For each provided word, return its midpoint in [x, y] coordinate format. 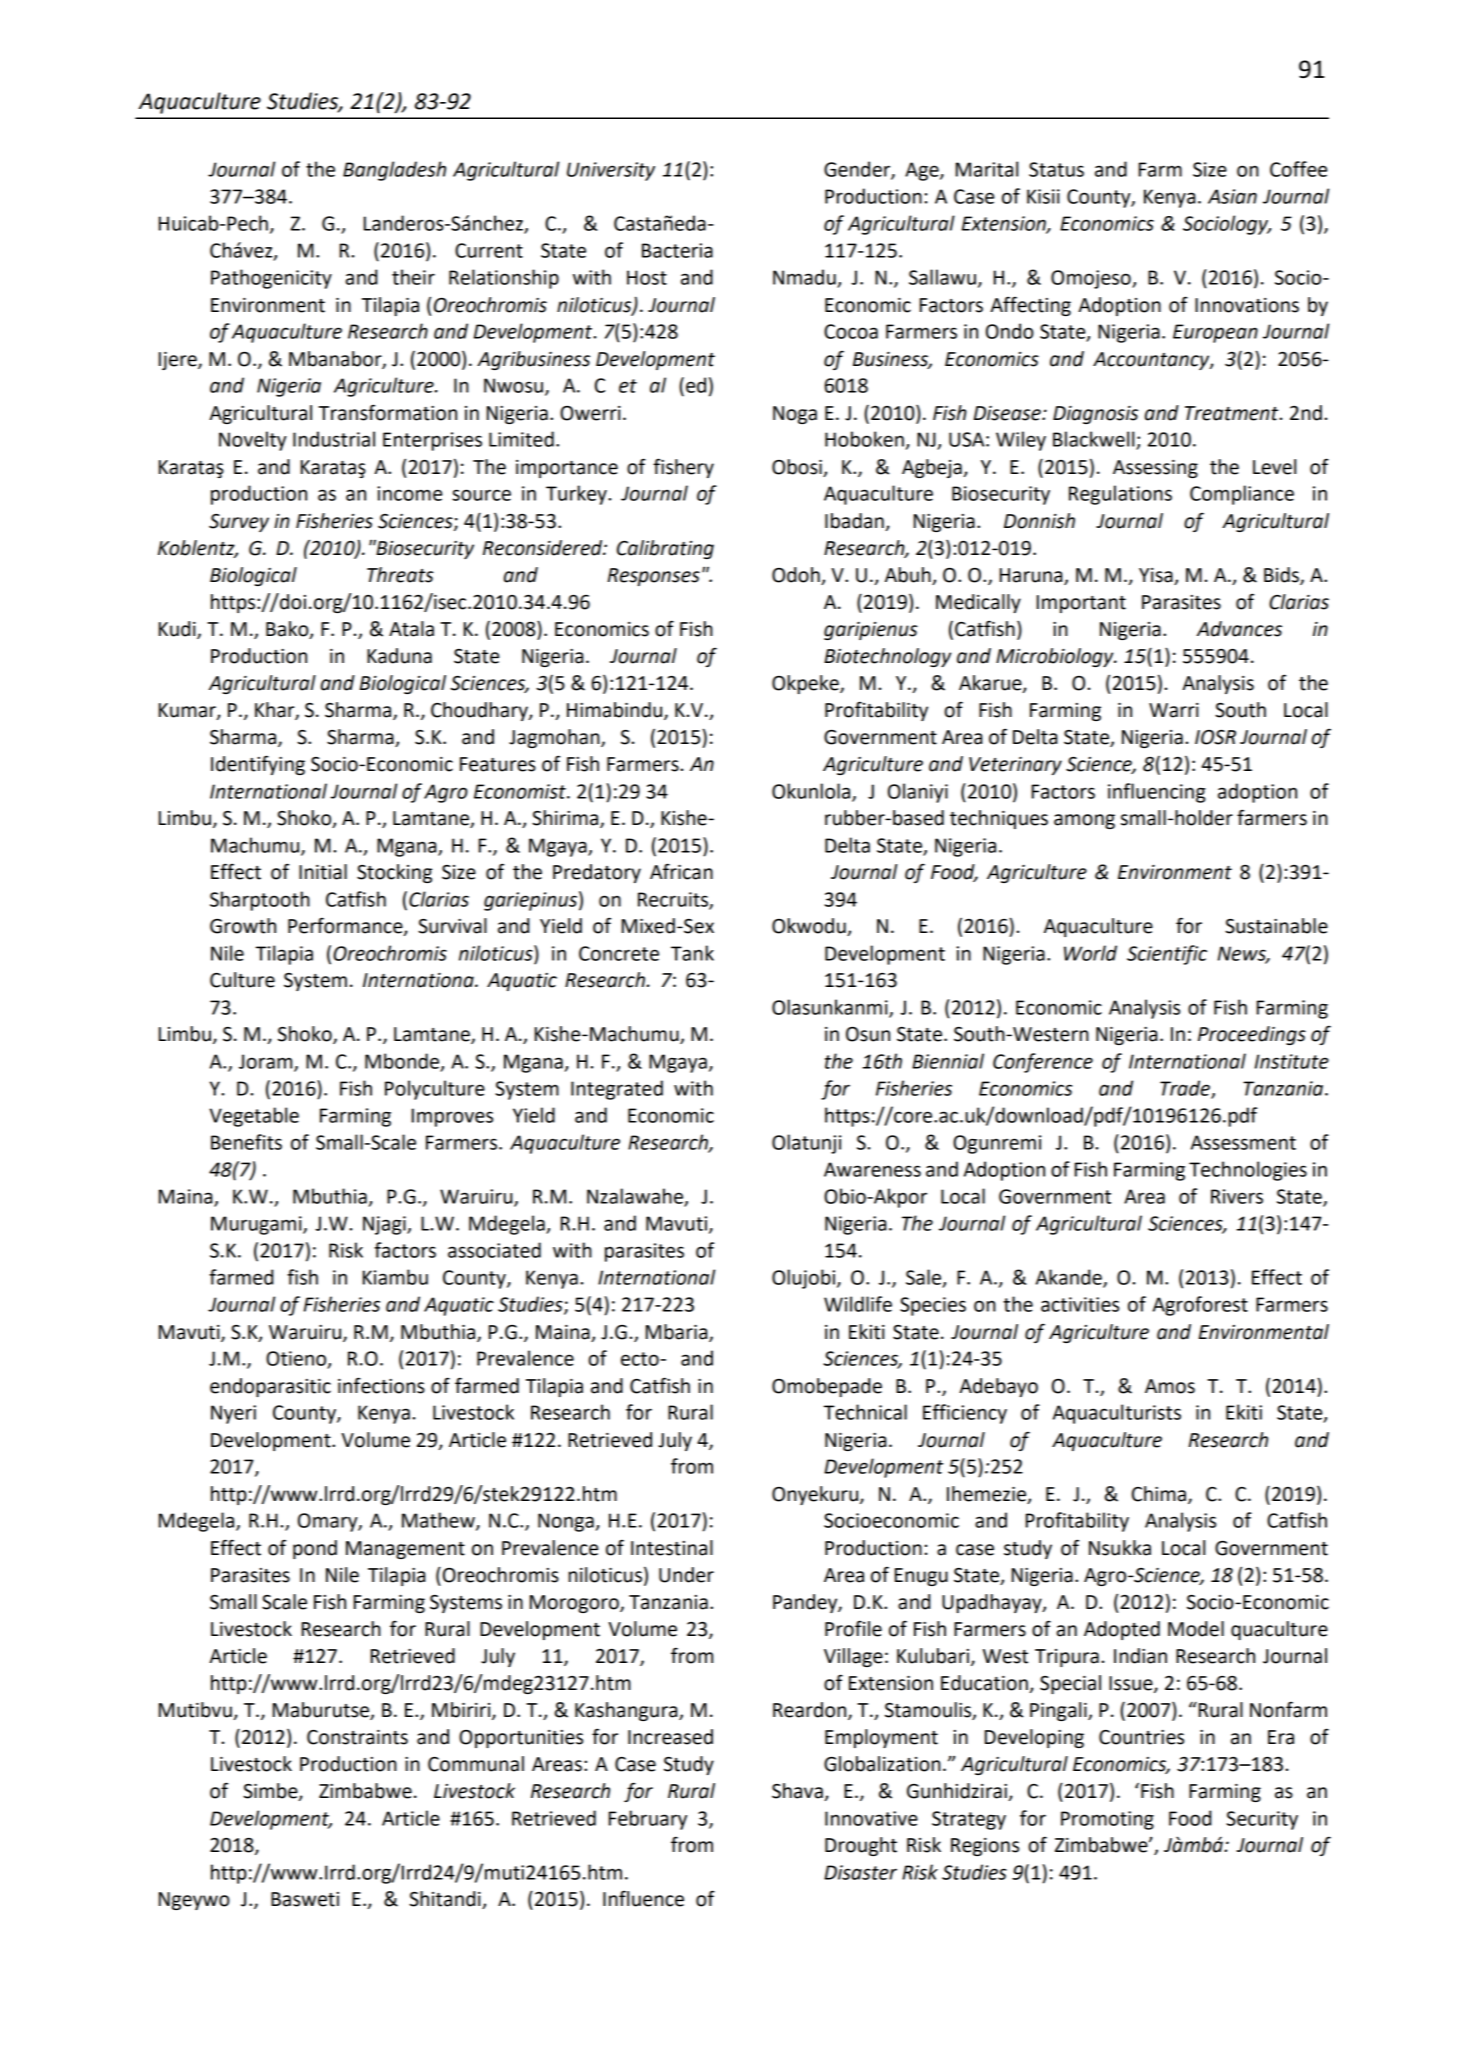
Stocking [394, 873]
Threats [400, 575]
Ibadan [854, 521]
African [681, 871]
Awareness [872, 1169]
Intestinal [672, 1548]
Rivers [1237, 1196]
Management [405, 1550]
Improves [452, 1117]
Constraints [357, 1737]
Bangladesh [394, 171]
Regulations [1120, 495]
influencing [1157, 793]
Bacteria [677, 250]
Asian [1232, 196]
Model [1196, 1629]
